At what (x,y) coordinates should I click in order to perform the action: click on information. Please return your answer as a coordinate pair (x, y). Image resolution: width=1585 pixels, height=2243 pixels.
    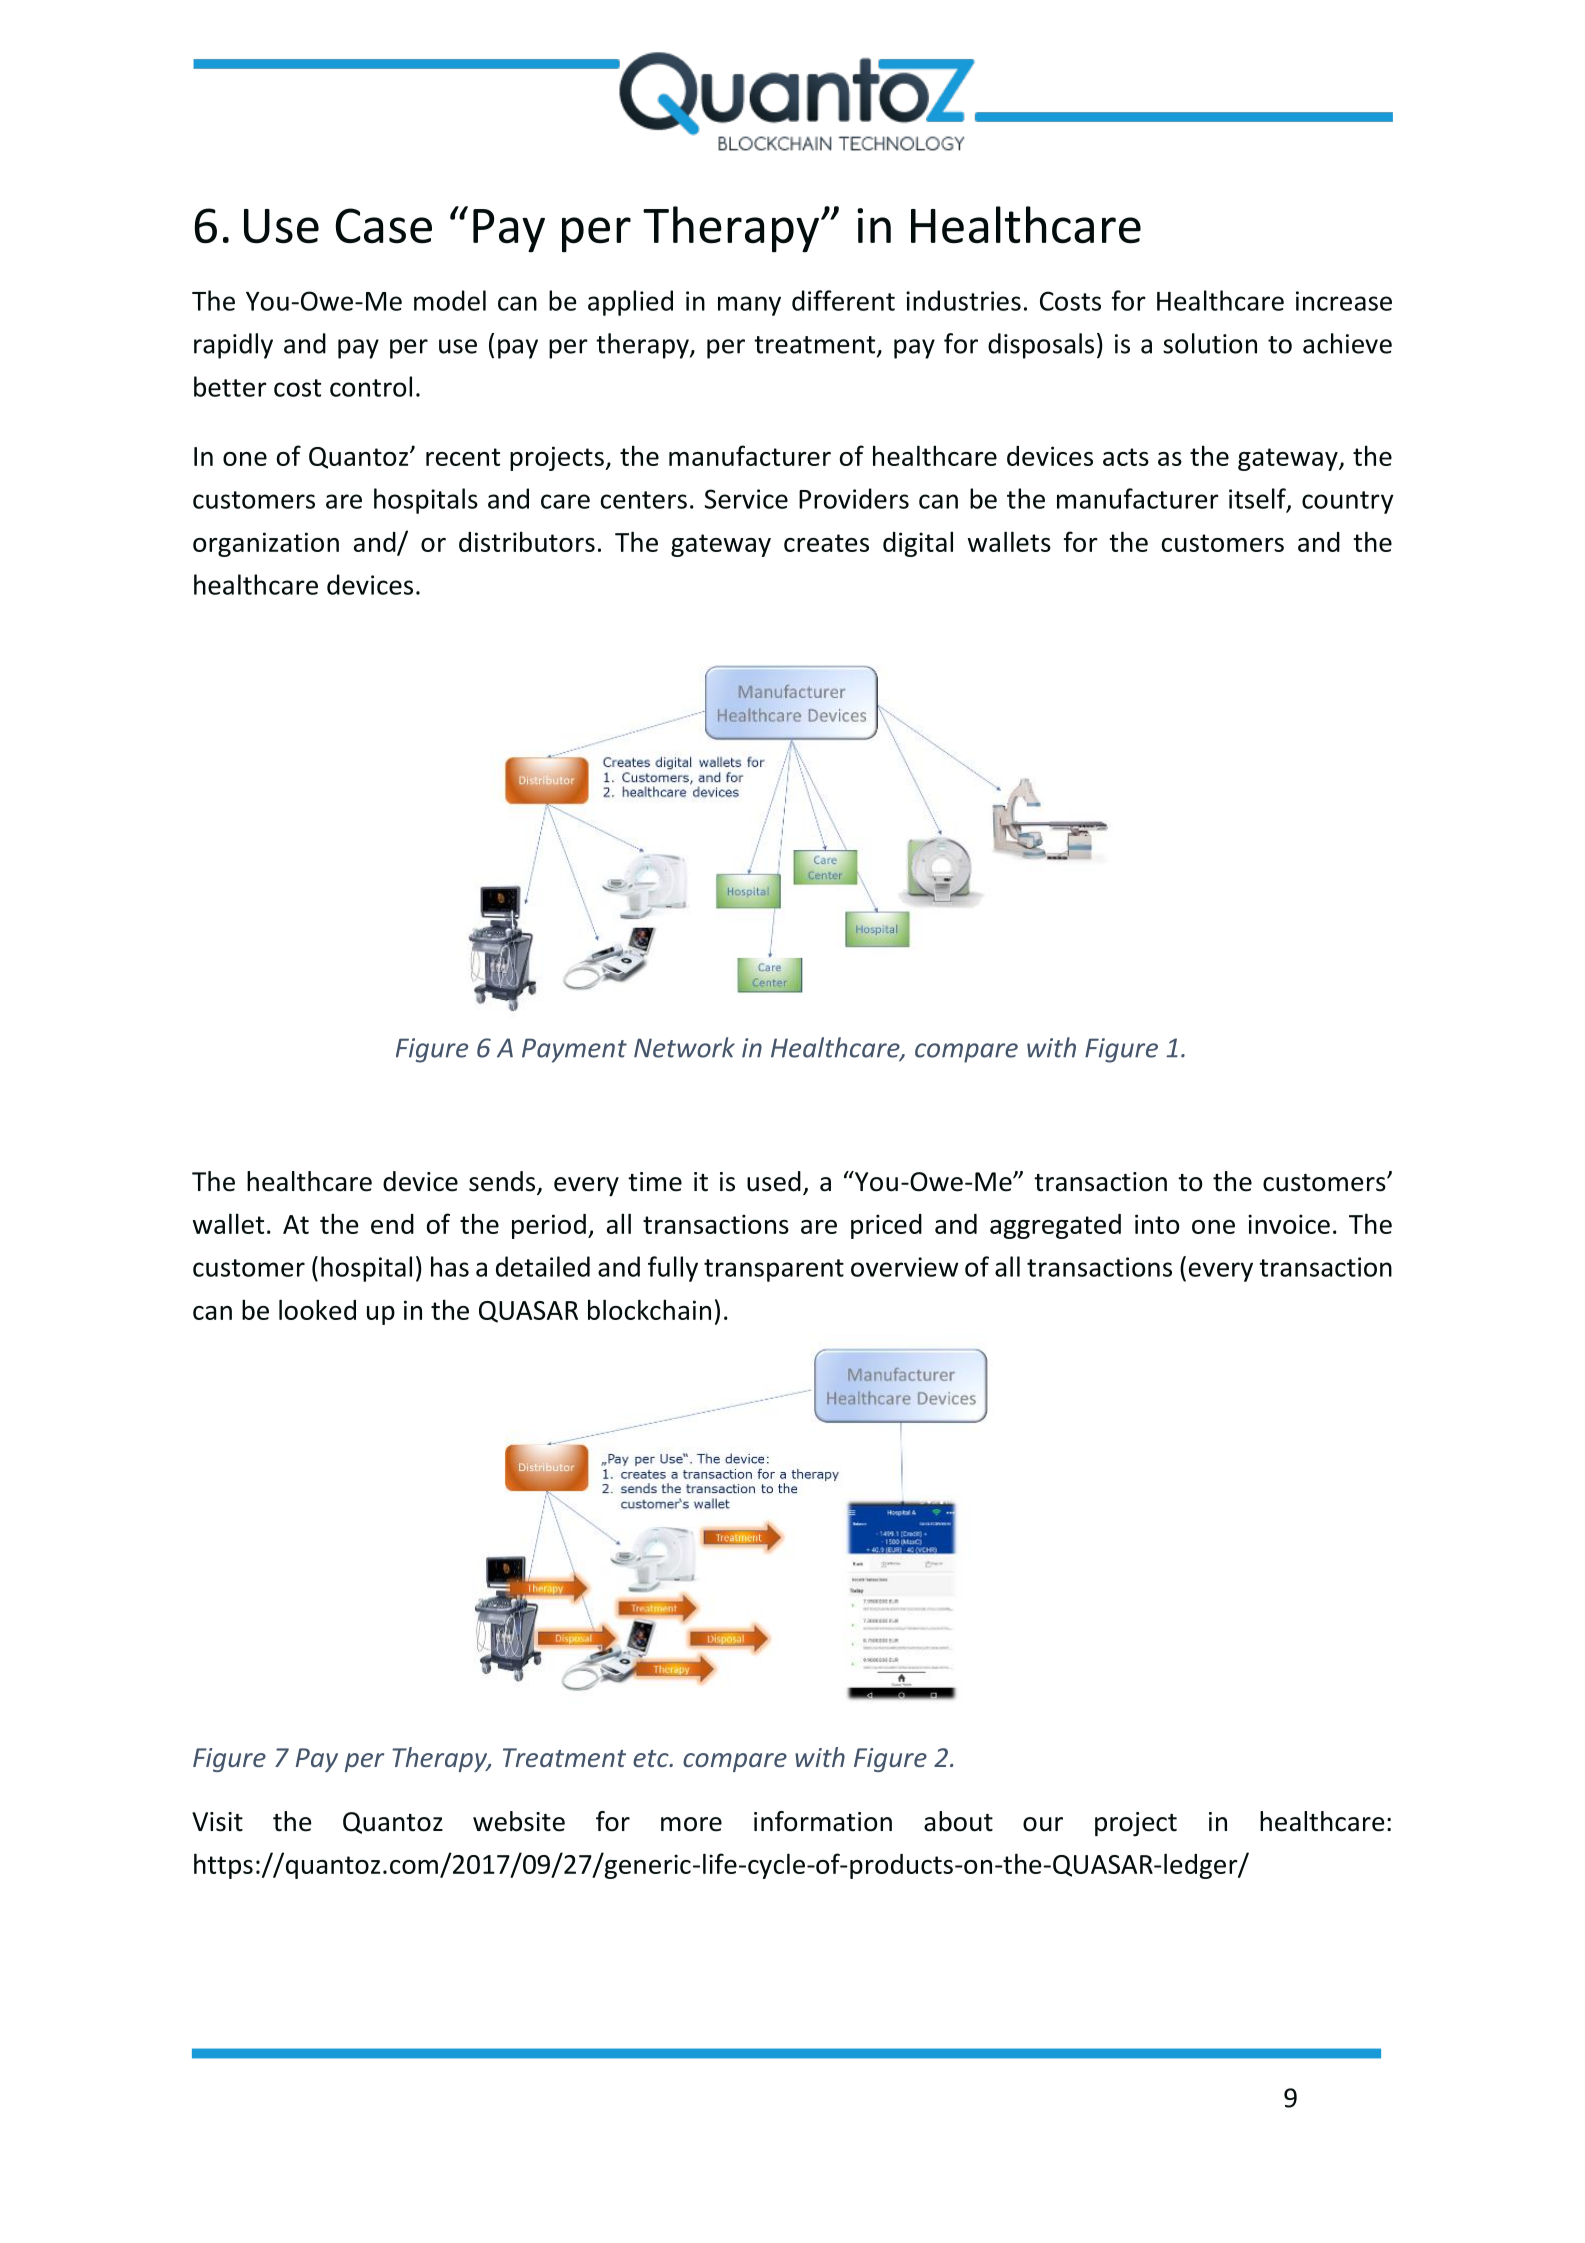
    Looking at the image, I should click on (823, 1821).
